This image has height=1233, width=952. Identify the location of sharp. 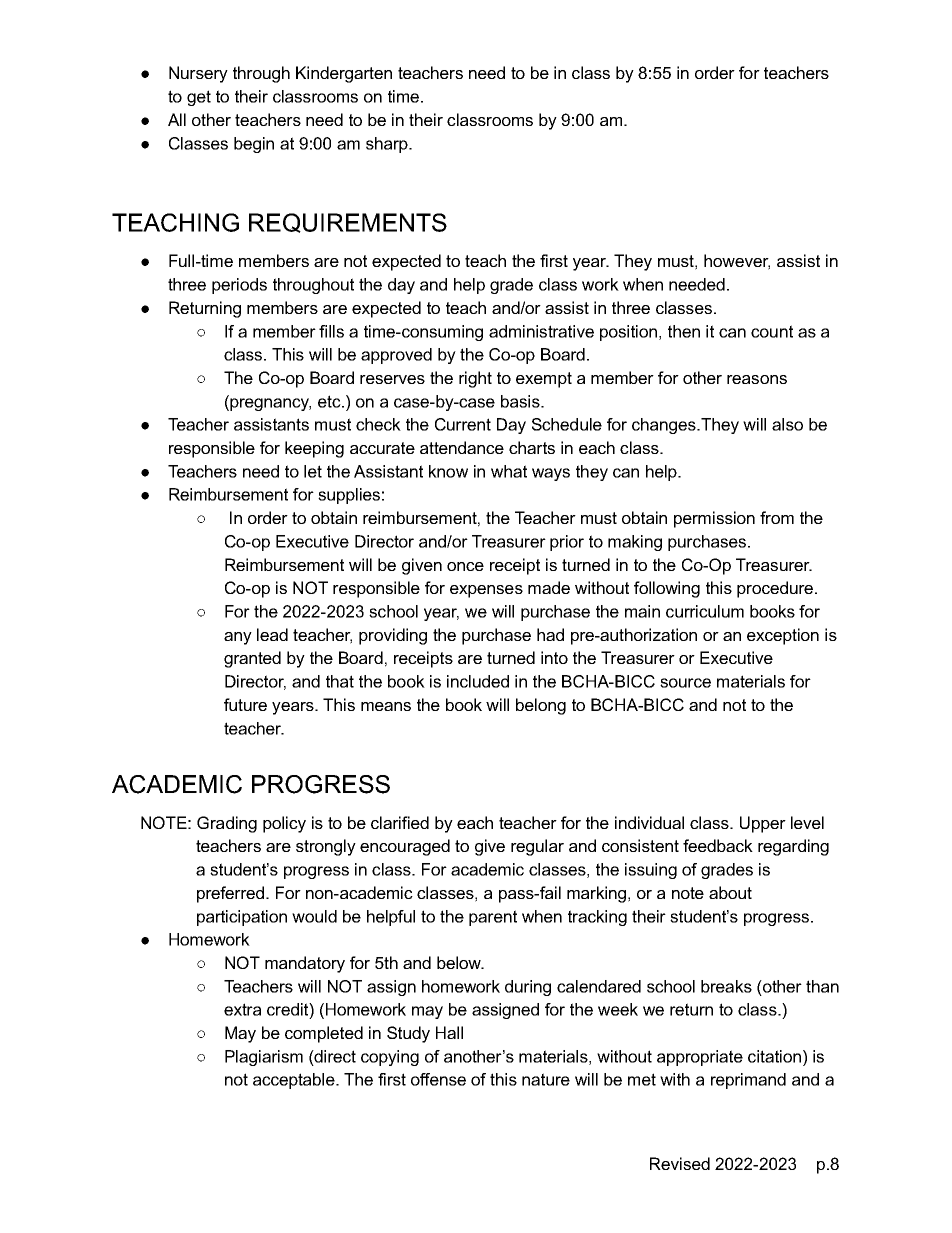
(388, 145).
